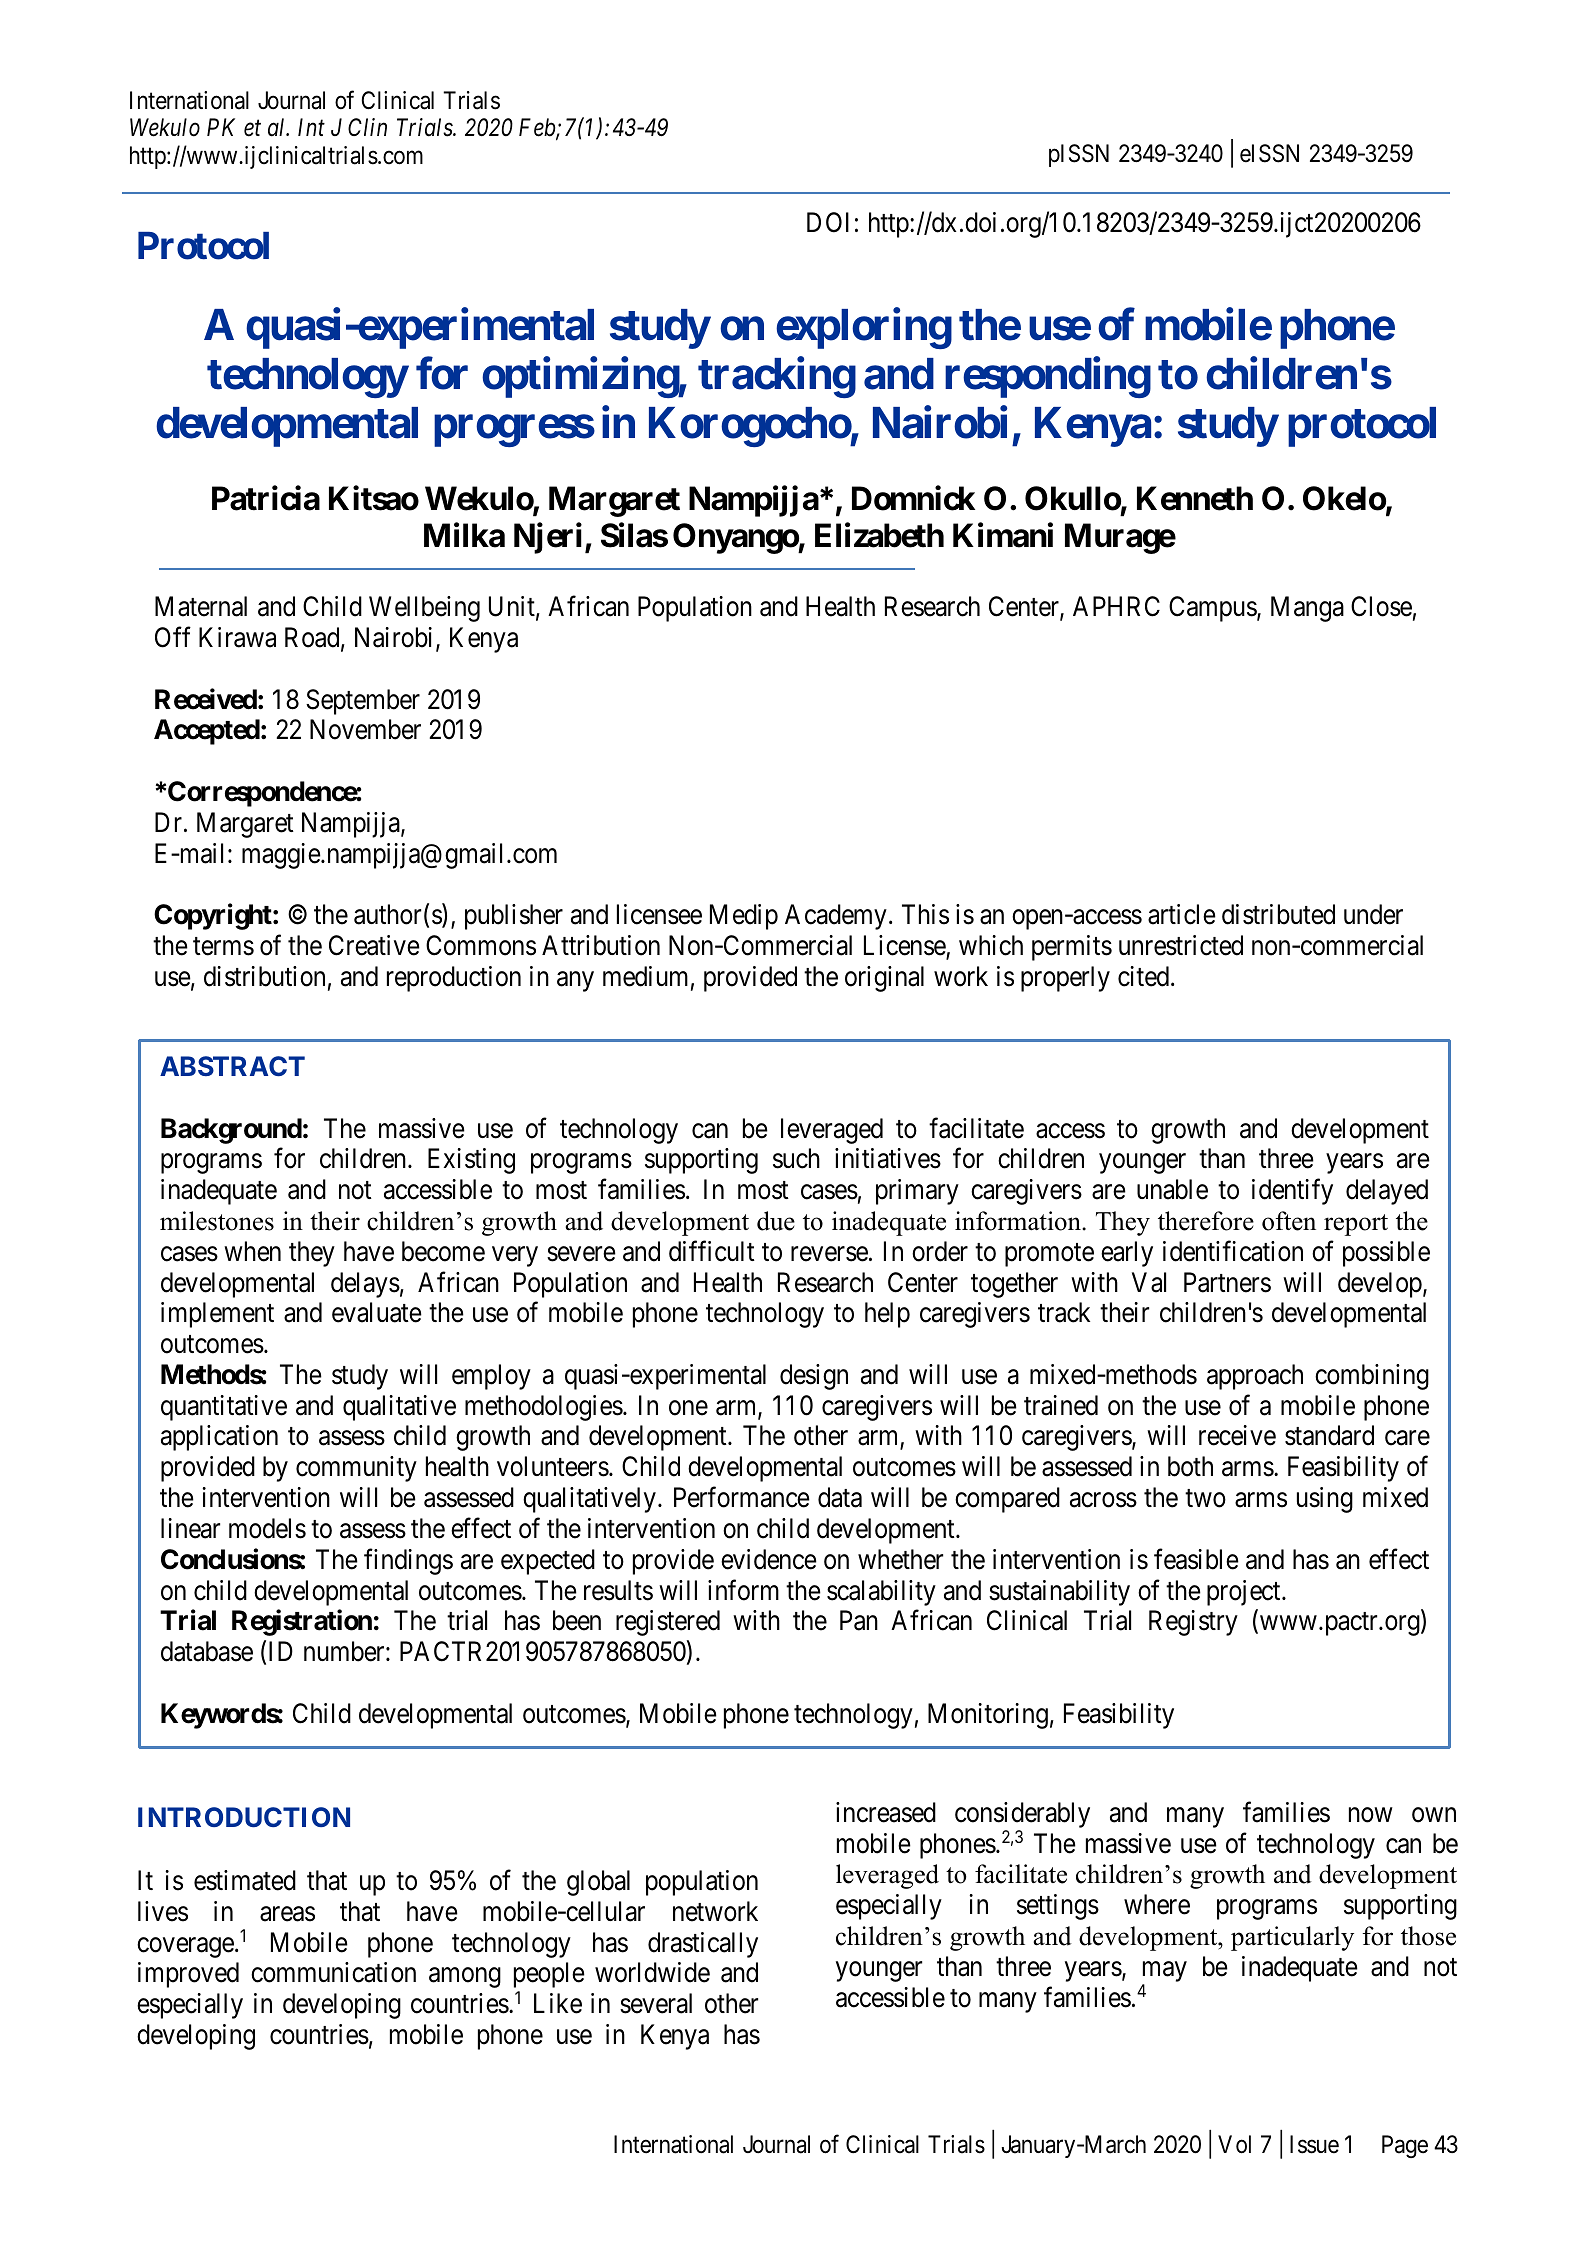 The width and height of the page is (1594, 2254). What do you see at coordinates (656, 2003) in the page?
I see `several` at bounding box center [656, 2003].
